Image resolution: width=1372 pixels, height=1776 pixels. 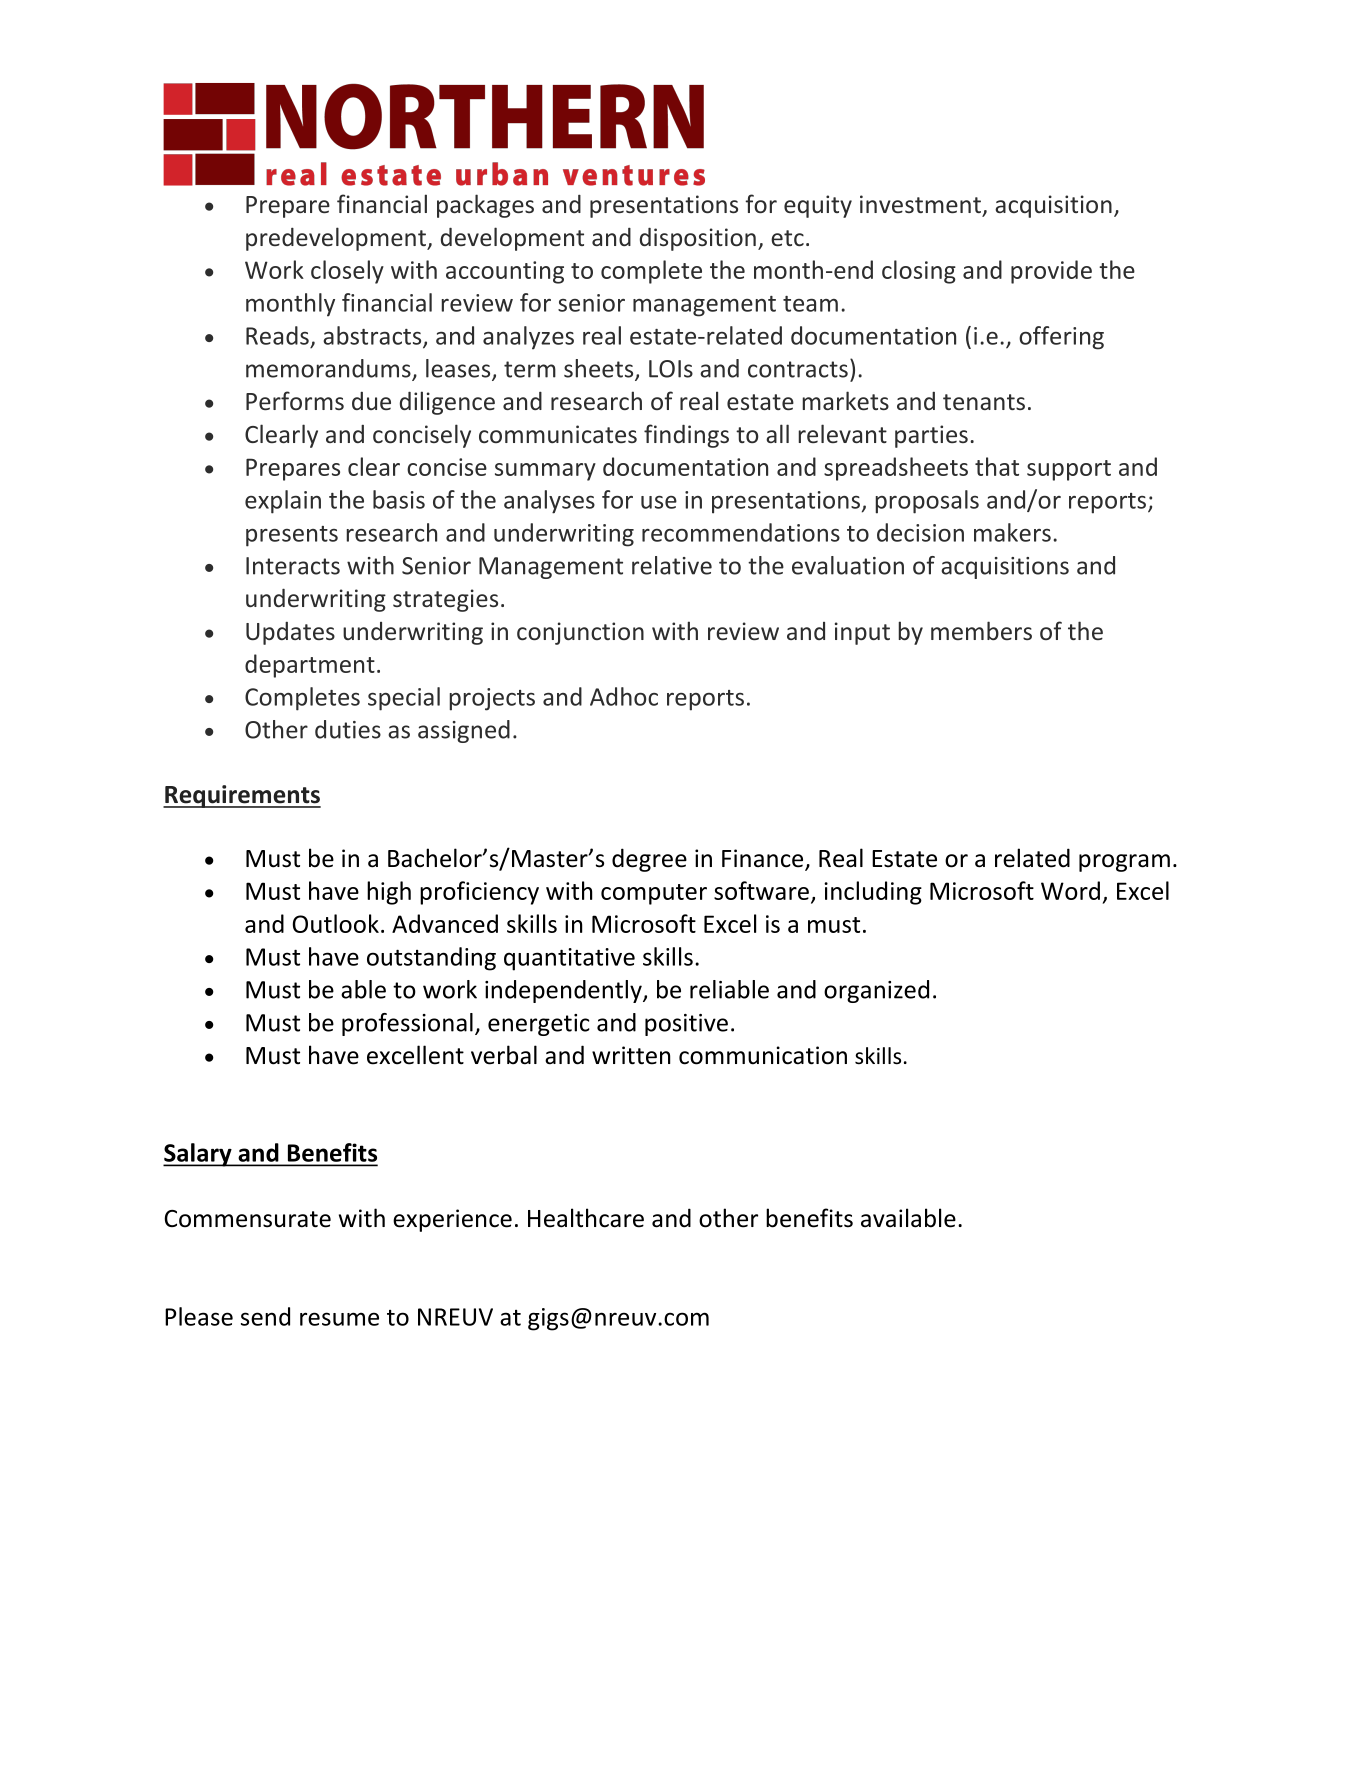 I want to click on disposition, so click(x=698, y=239).
